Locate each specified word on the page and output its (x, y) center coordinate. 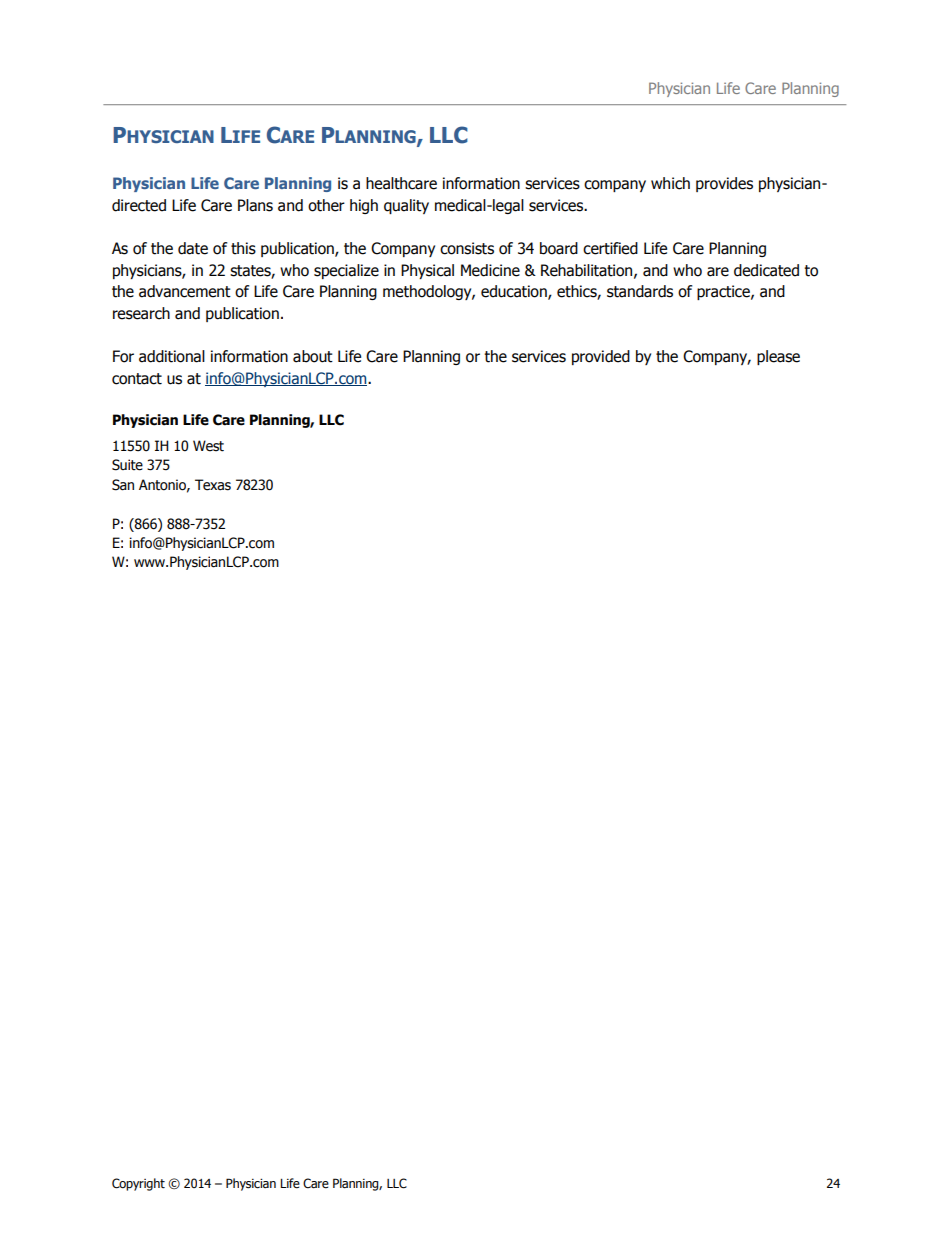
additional (172, 356)
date (193, 248)
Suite (127, 465)
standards (640, 291)
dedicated (766, 270)
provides (724, 184)
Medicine (490, 270)
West (208, 446)
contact (137, 379)
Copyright (138, 1184)
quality (406, 206)
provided (601, 357)
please (778, 357)
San (123, 485)
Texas (213, 485)
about (313, 356)
